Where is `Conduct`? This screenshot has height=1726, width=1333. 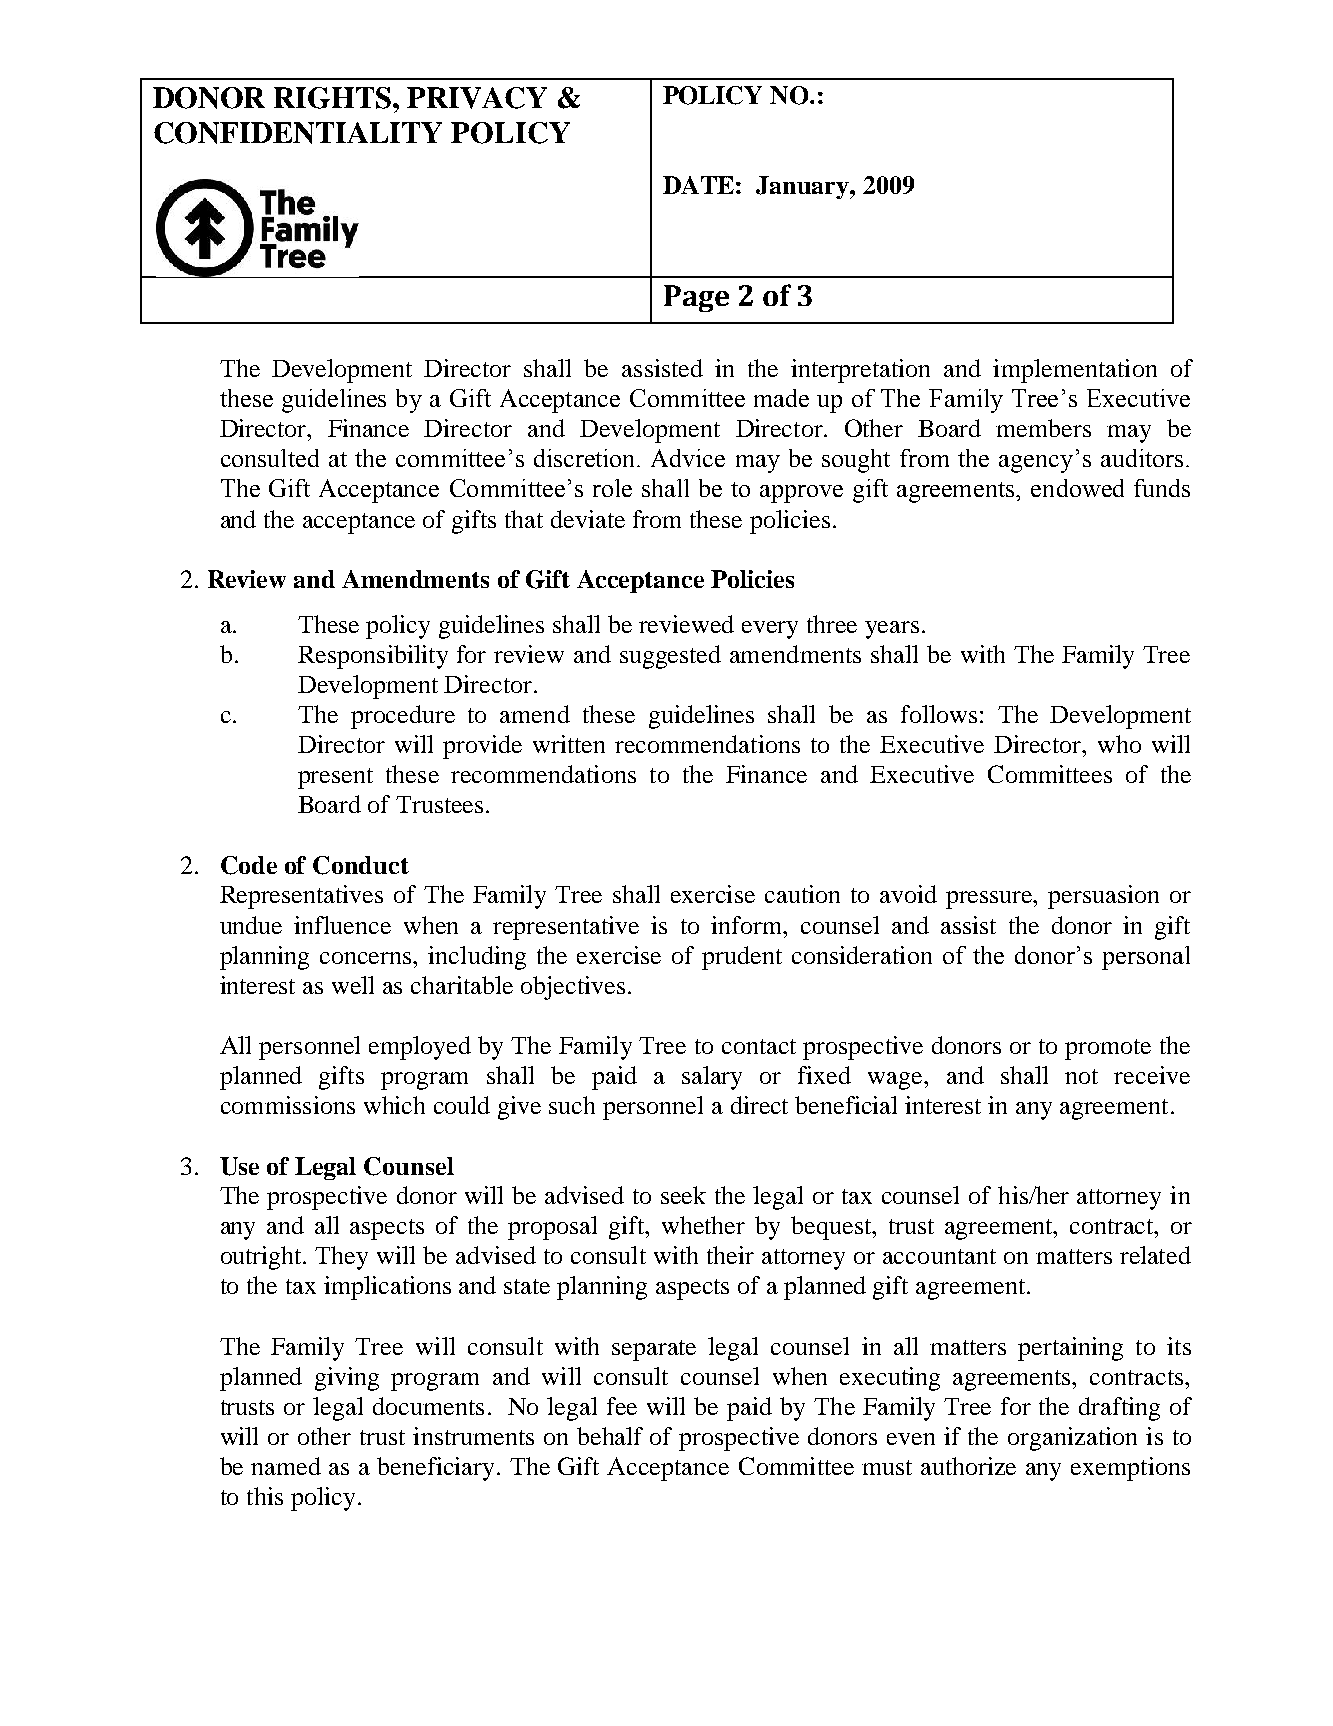
Conduct is located at coordinates (361, 865).
